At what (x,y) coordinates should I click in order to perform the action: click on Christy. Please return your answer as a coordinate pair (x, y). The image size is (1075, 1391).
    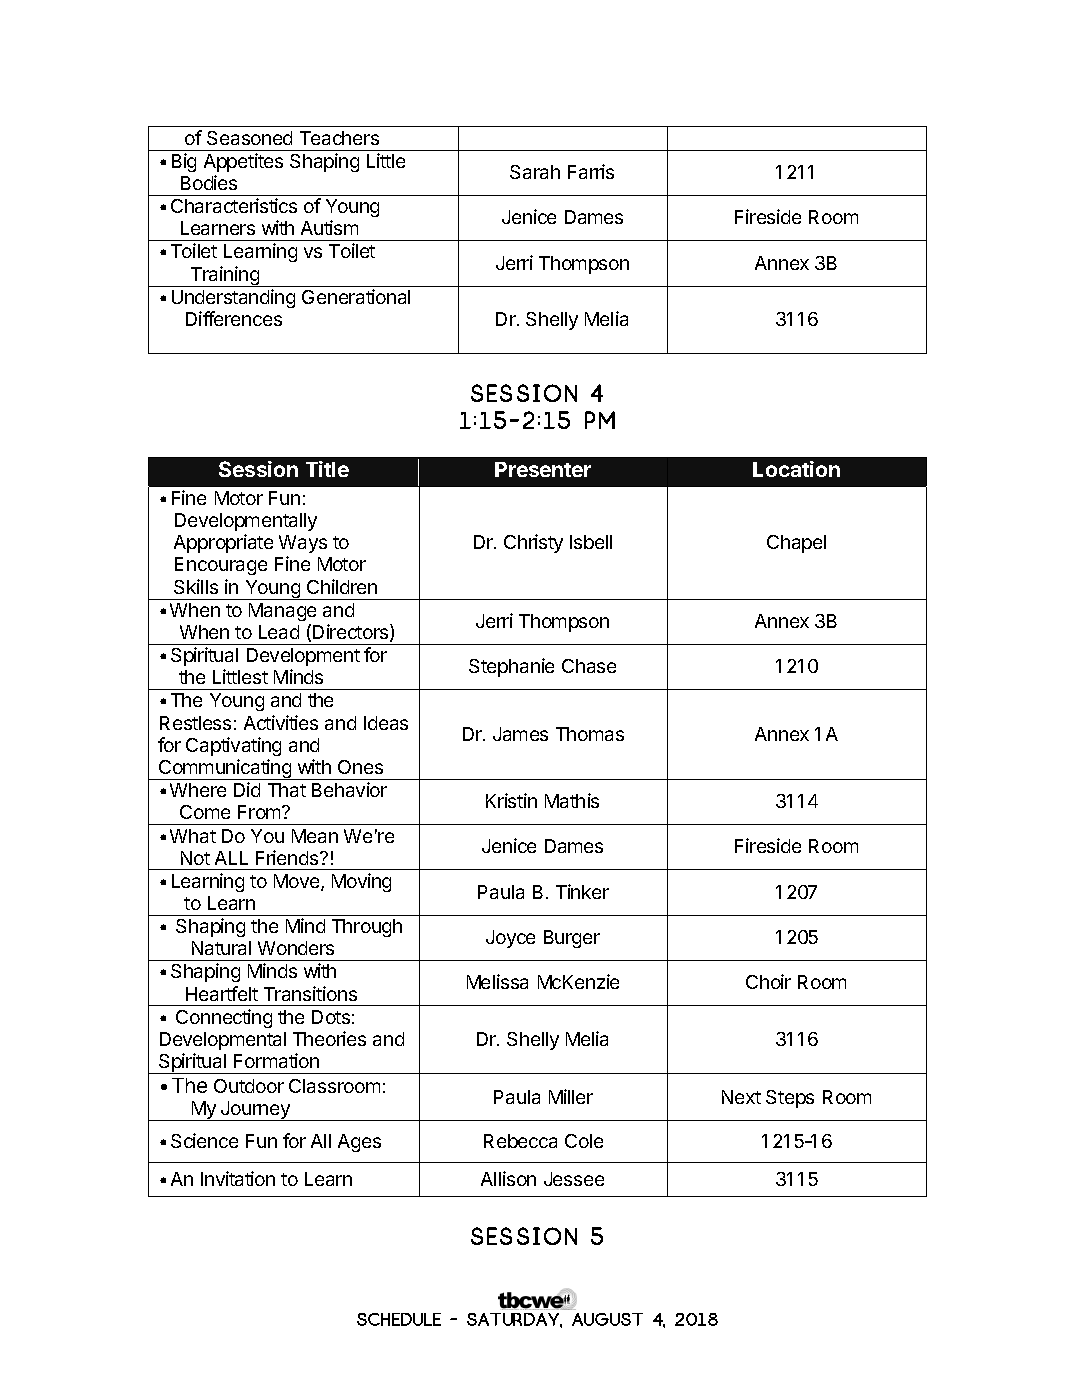
    Looking at the image, I should click on (533, 543).
